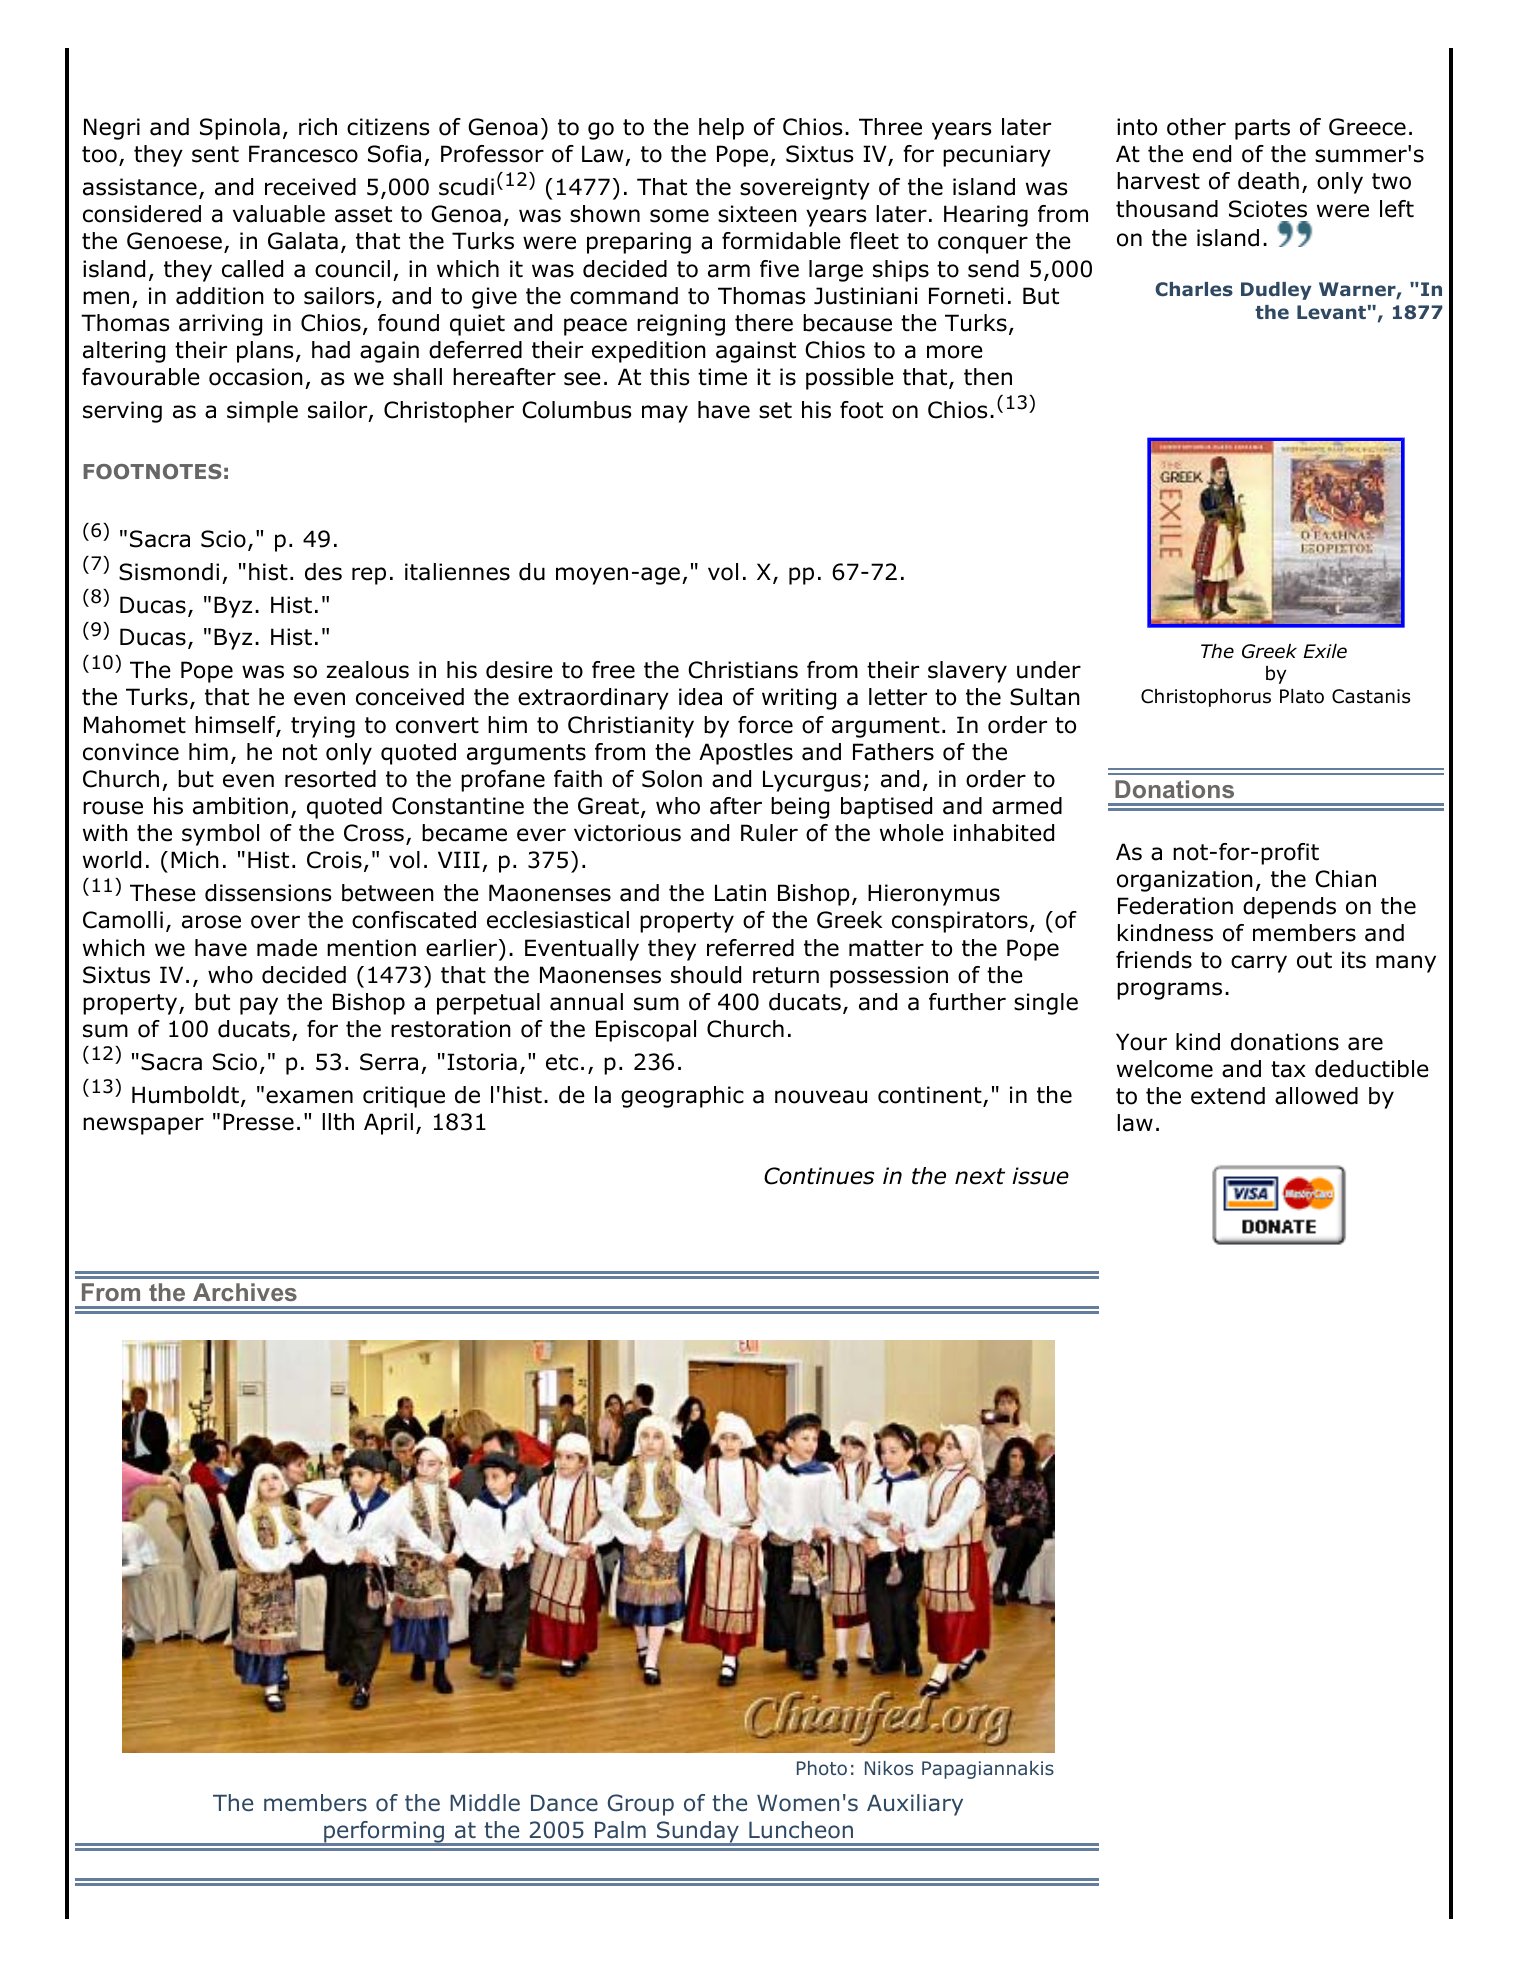 This image has height=1967, width=1520. Describe the element at coordinates (765, 725) in the image. I see `force` at that location.
